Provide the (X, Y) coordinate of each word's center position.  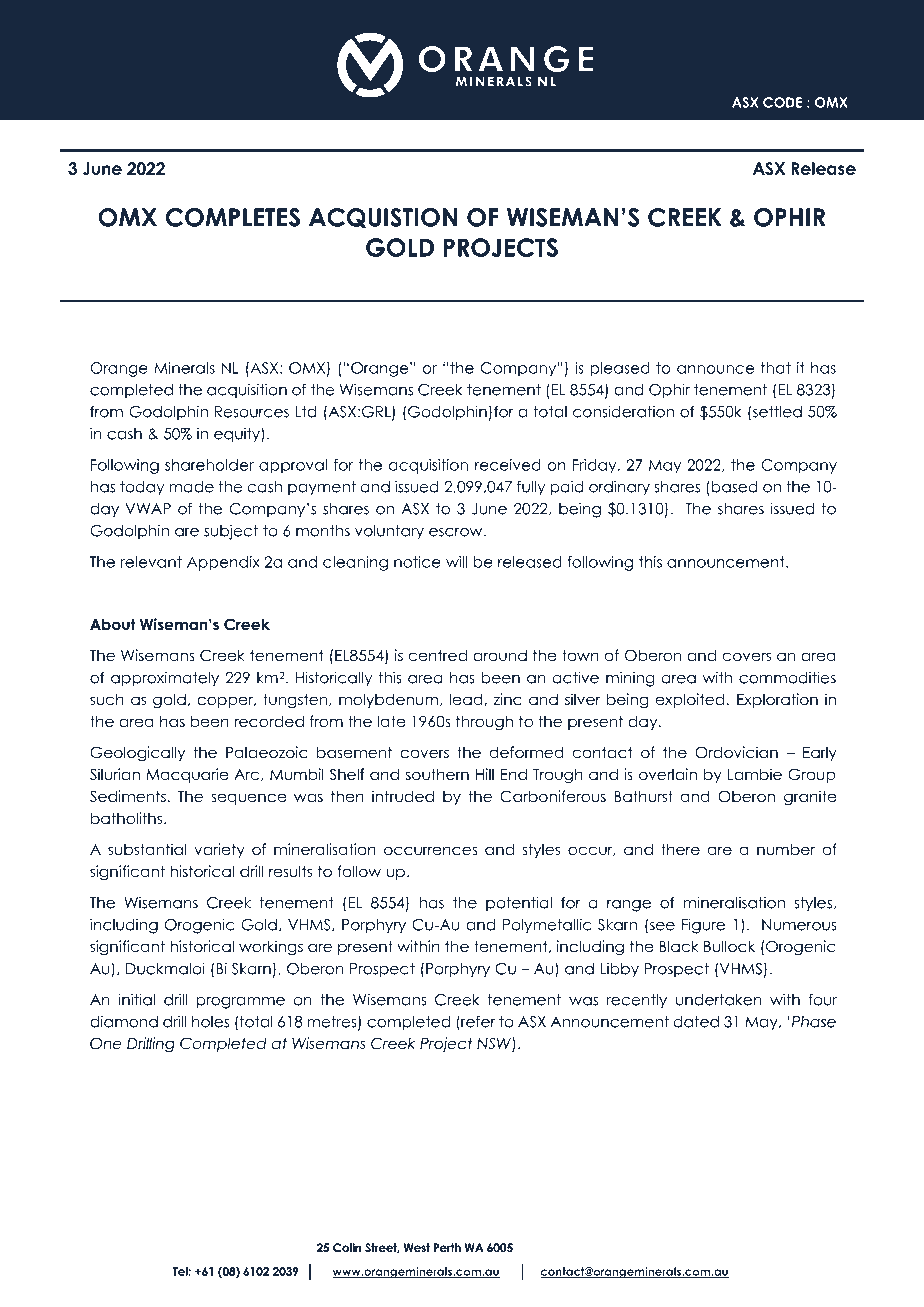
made (191, 487)
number (786, 849)
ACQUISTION (383, 218)
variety (219, 850)
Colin (347, 1247)
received (508, 465)
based (734, 487)
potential (519, 903)
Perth (447, 1247)
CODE (782, 102)
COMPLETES (233, 217)
